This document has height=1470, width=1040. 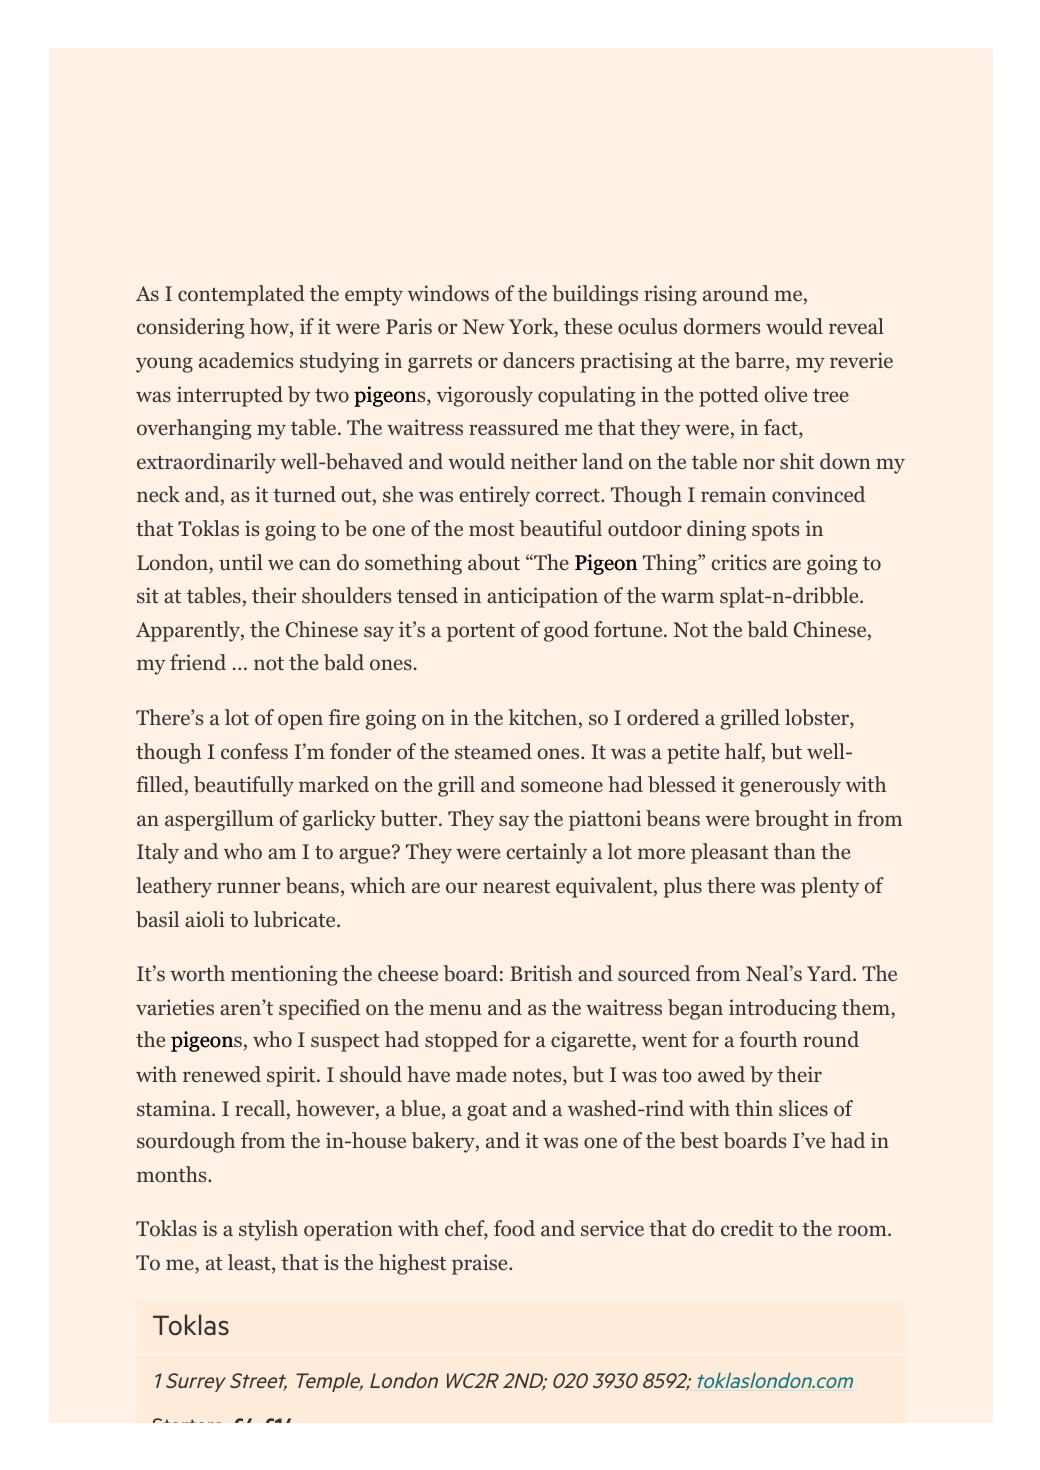 I want to click on dormers, so click(x=722, y=326).
